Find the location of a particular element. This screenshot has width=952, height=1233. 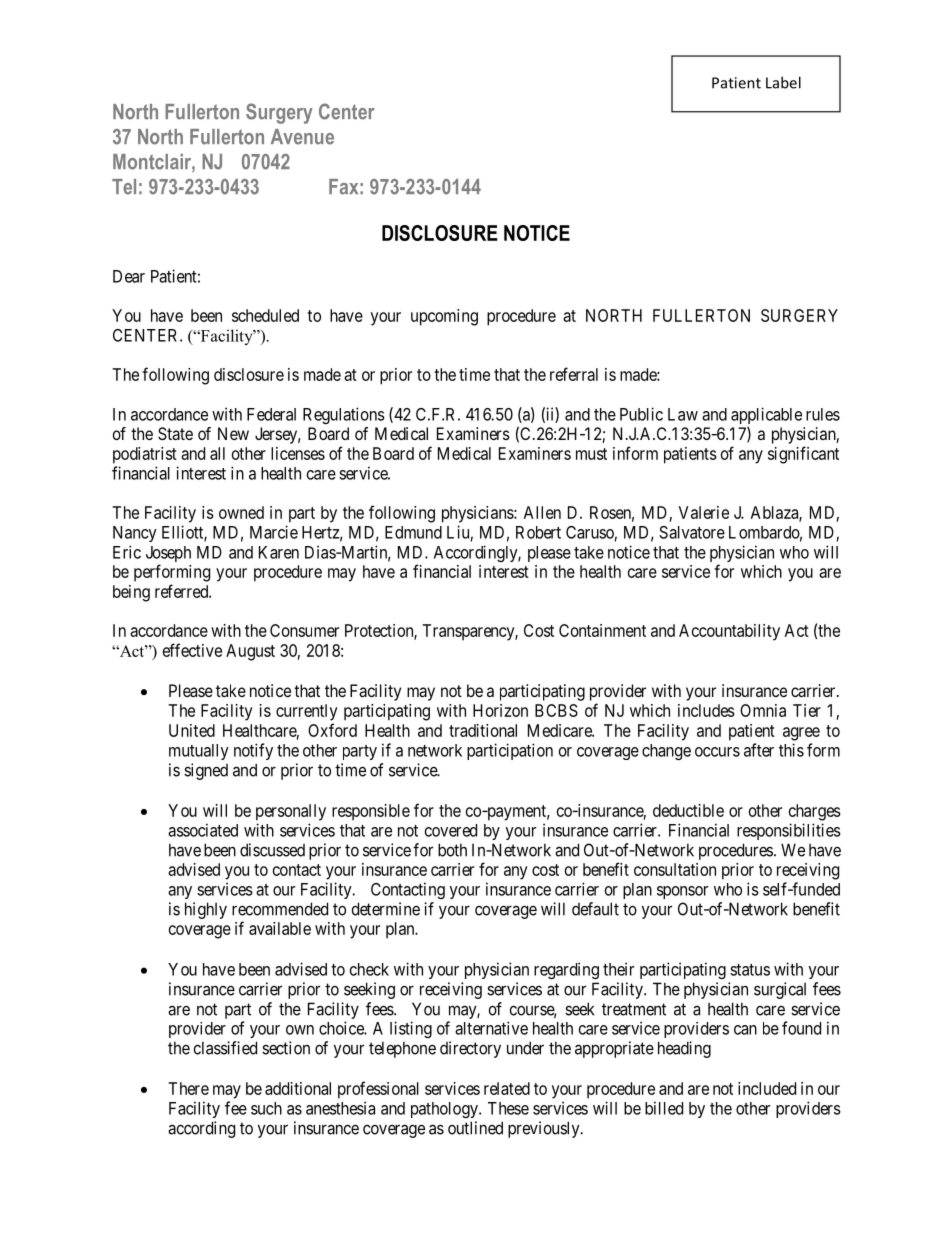

Allen is located at coordinates (542, 512).
